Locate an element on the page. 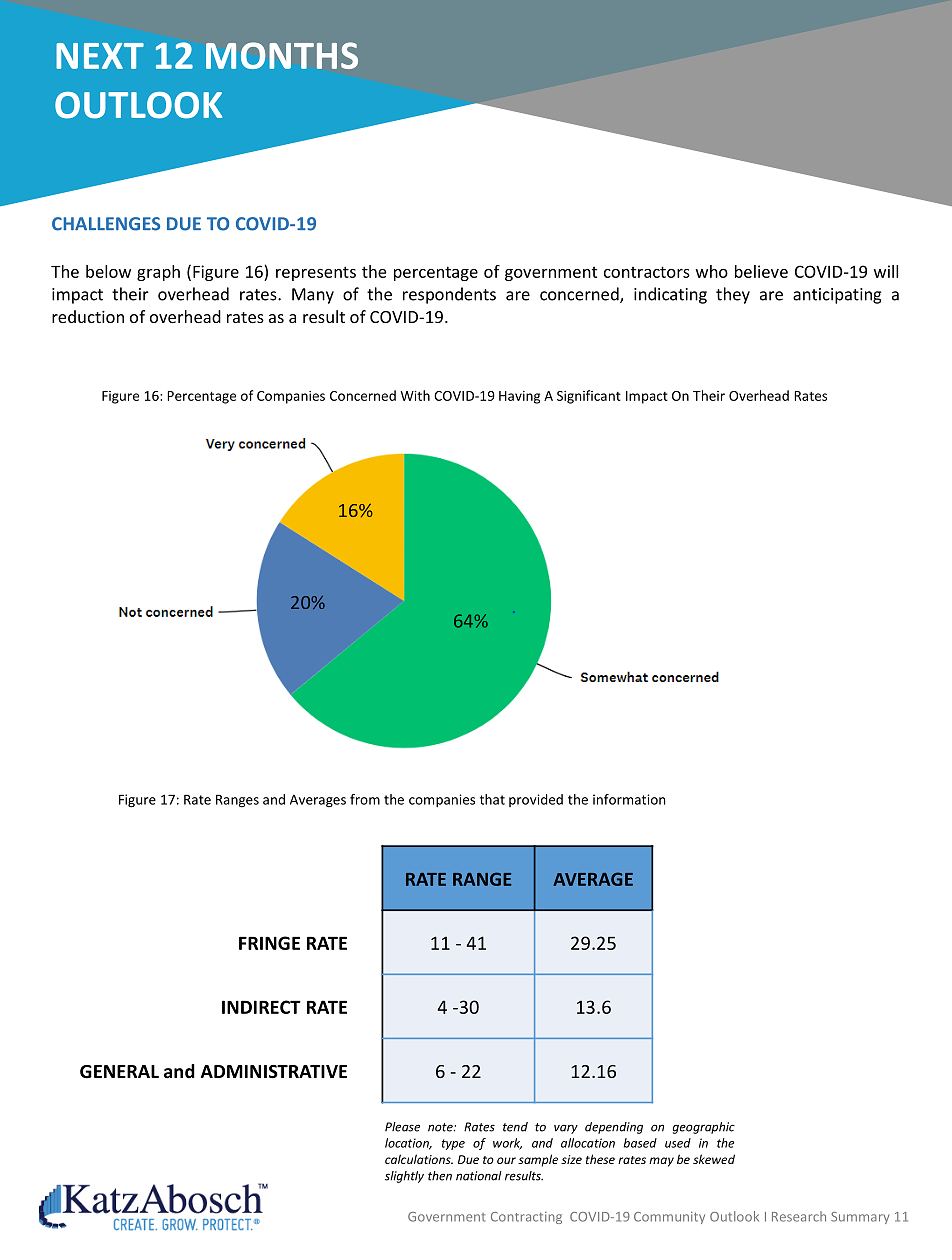 This page has height=1260, width=952. used is located at coordinates (678, 1143).
